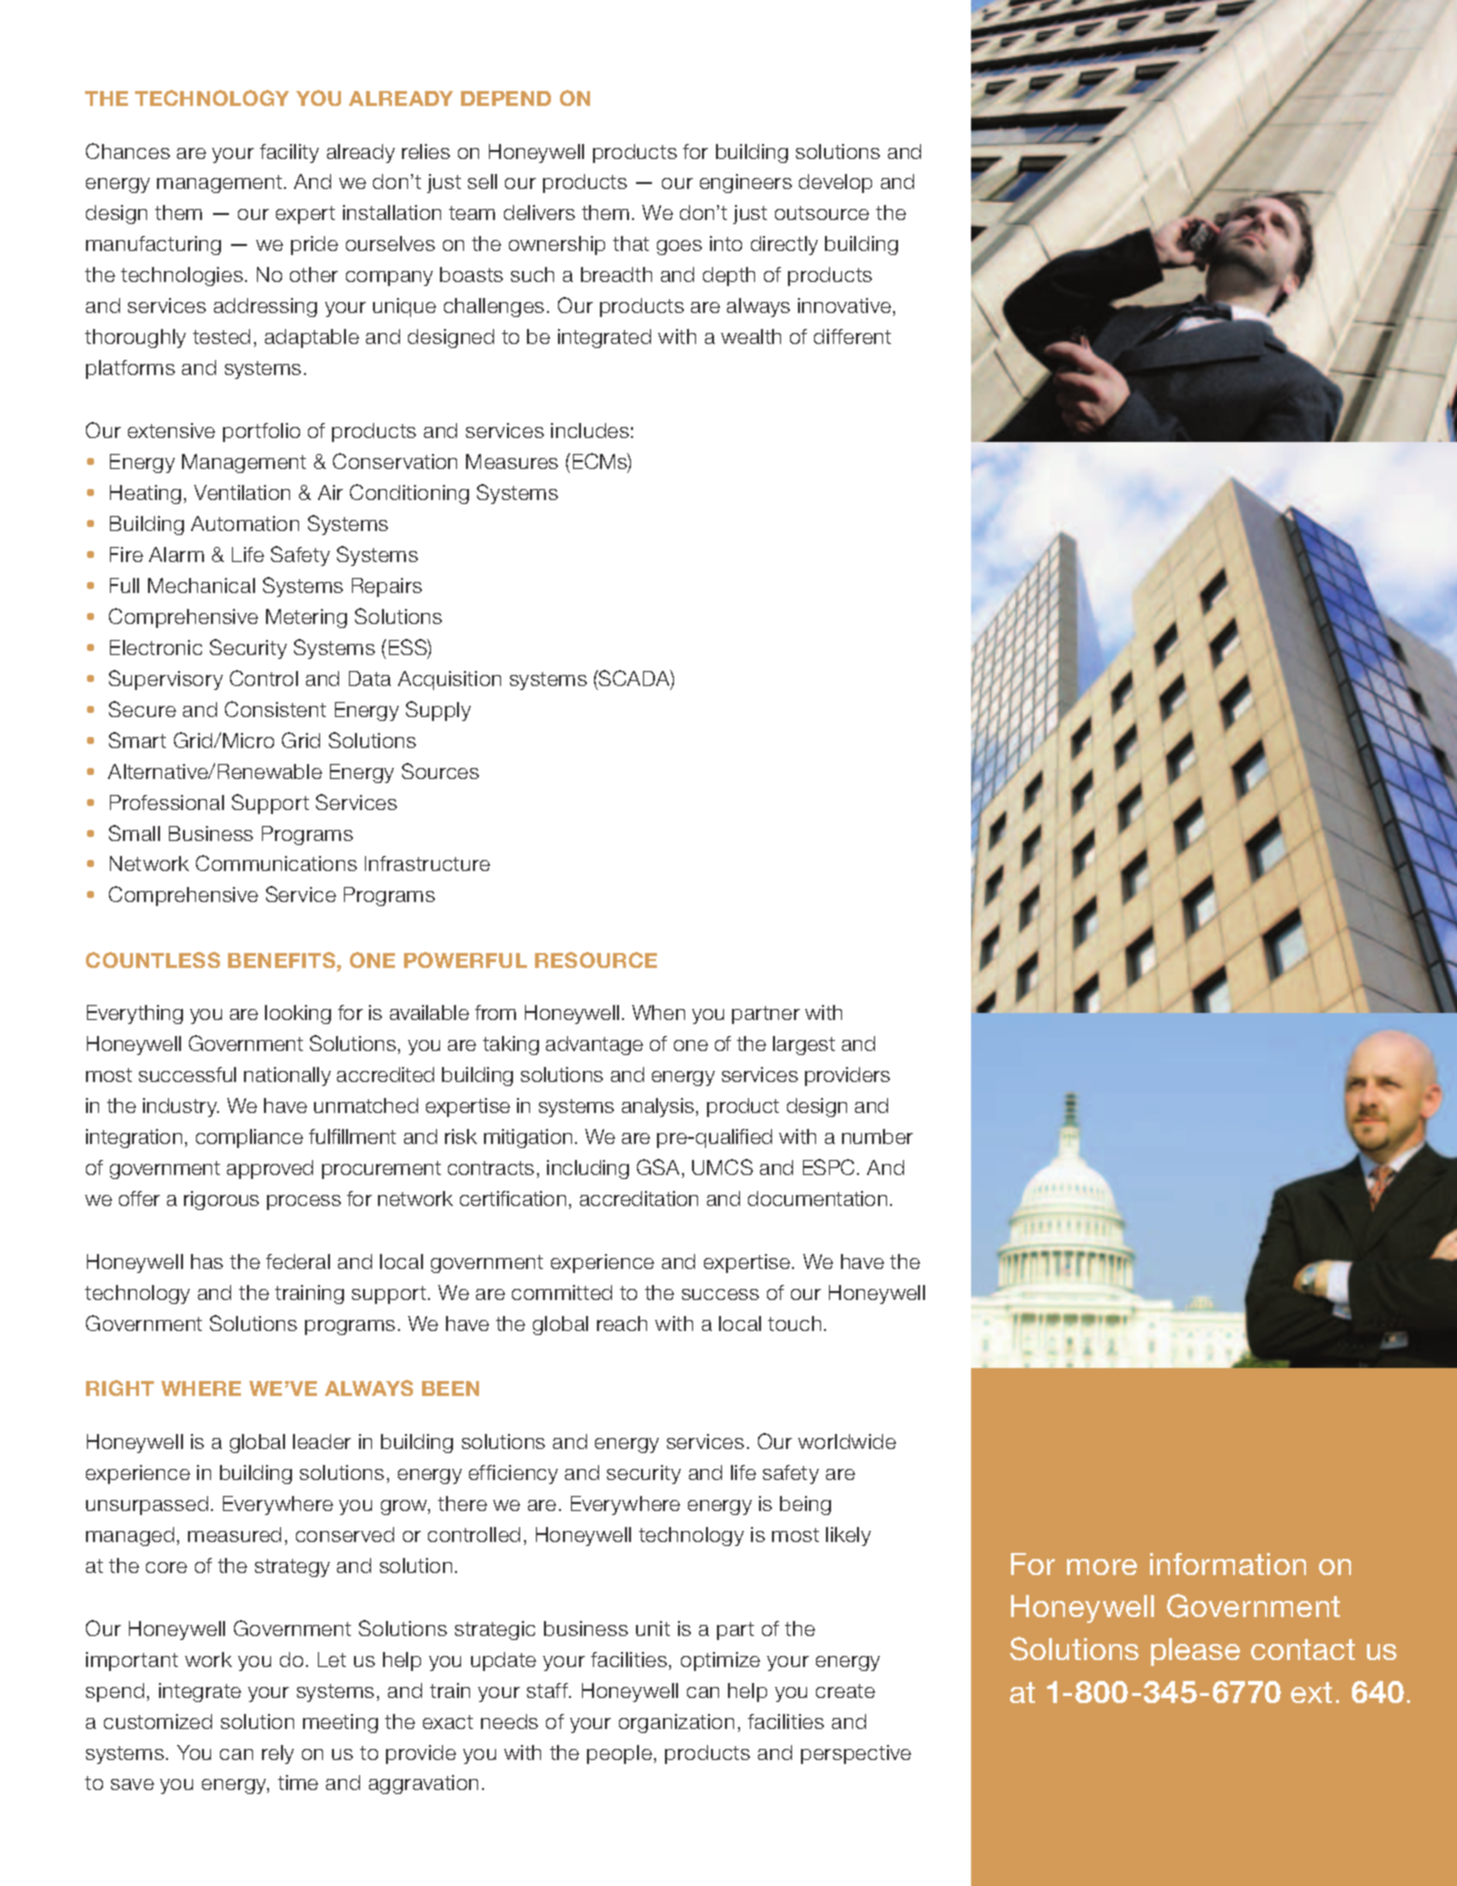  What do you see at coordinates (278, 1754) in the page?
I see `rely` at bounding box center [278, 1754].
